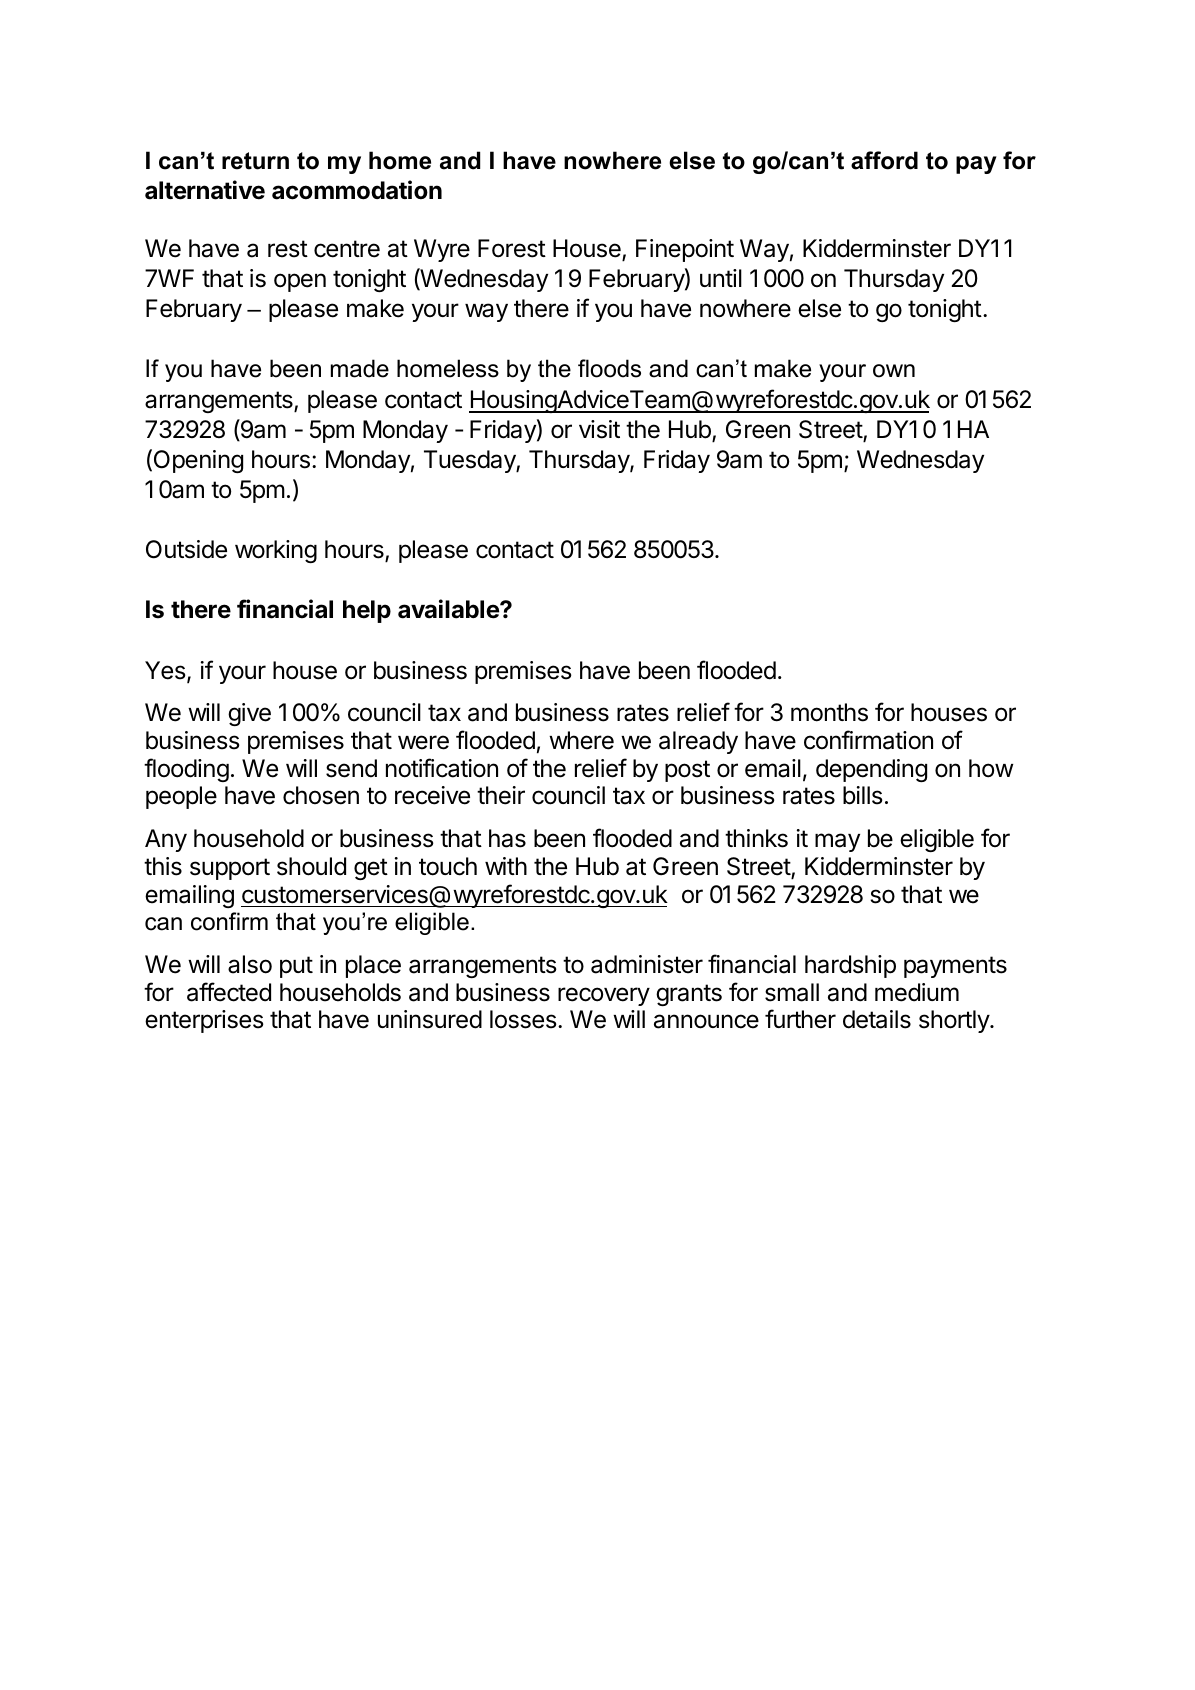 This screenshot has height=1690, width=1195. I want to click on bills, so click(863, 795).
